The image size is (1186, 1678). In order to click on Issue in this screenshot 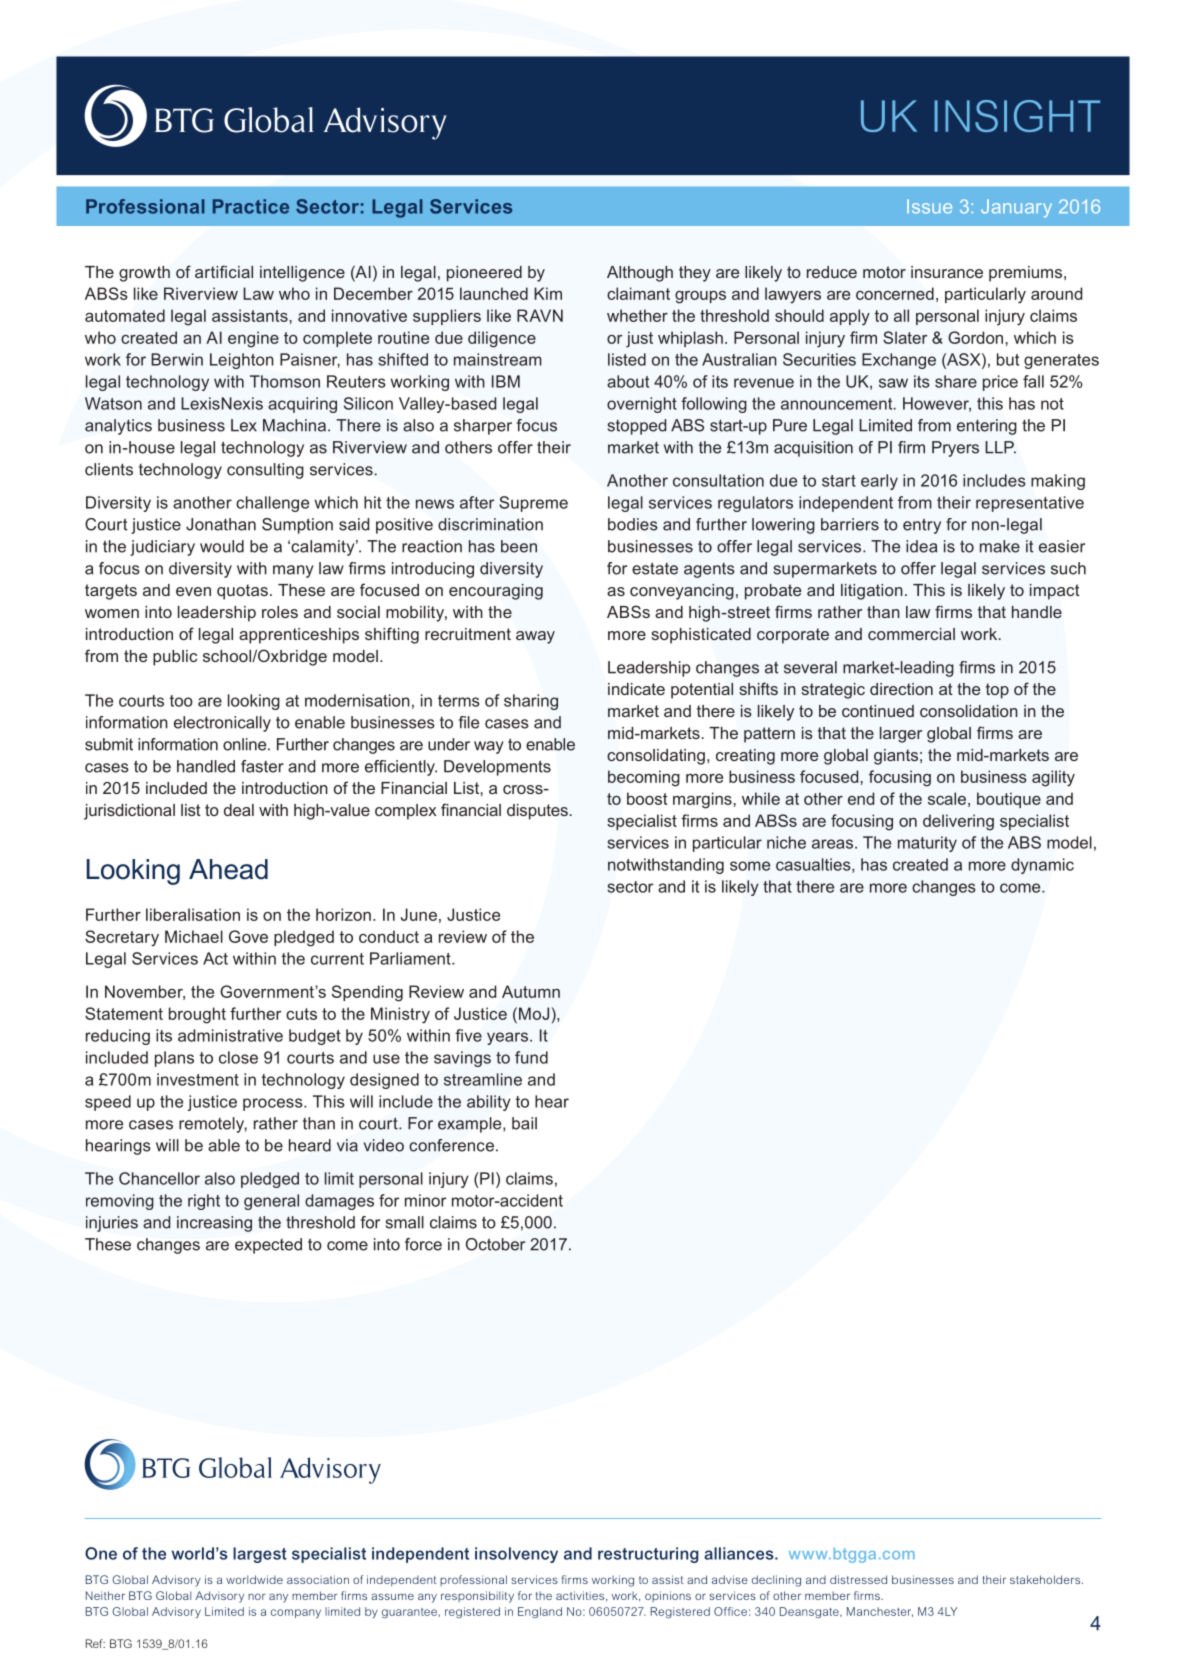, I will do `click(929, 206)`.
